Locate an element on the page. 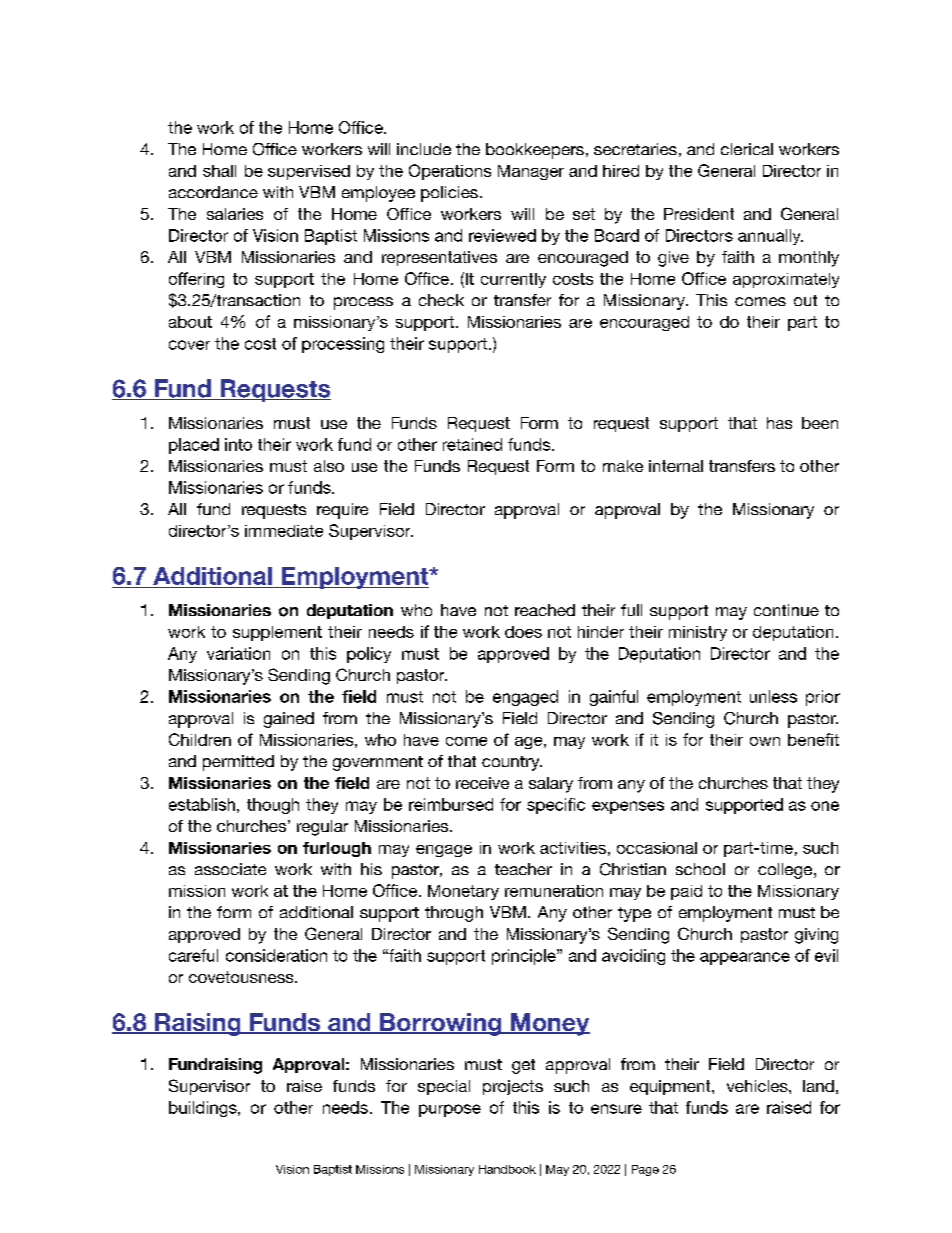  clerical is located at coordinates (747, 149).
